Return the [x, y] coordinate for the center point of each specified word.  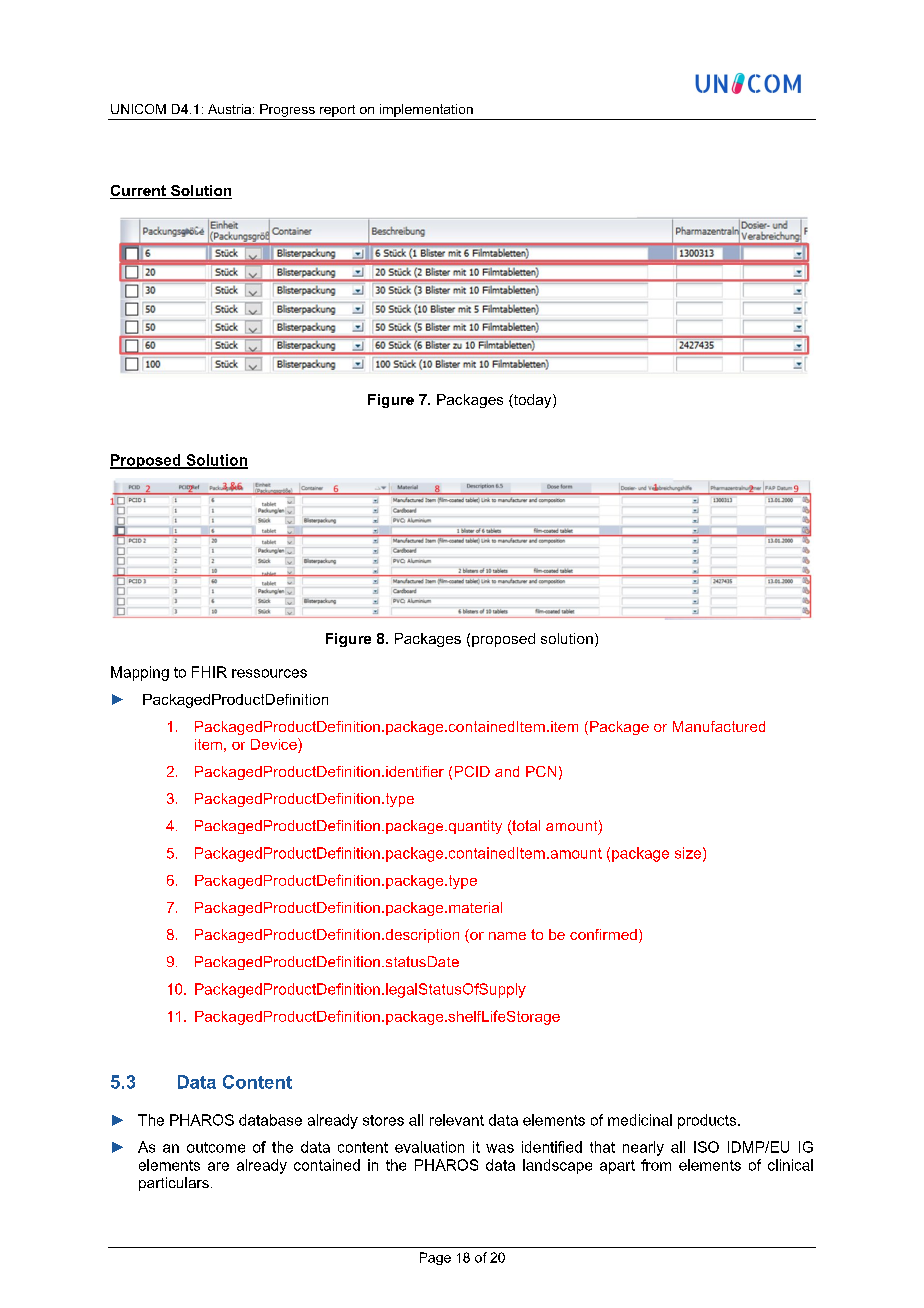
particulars [174, 1184]
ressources [269, 673]
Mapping [140, 673]
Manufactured [719, 726]
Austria [229, 109]
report [337, 111]
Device [275, 744]
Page [435, 1258]
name [507, 936]
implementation [426, 110]
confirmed [603, 934]
